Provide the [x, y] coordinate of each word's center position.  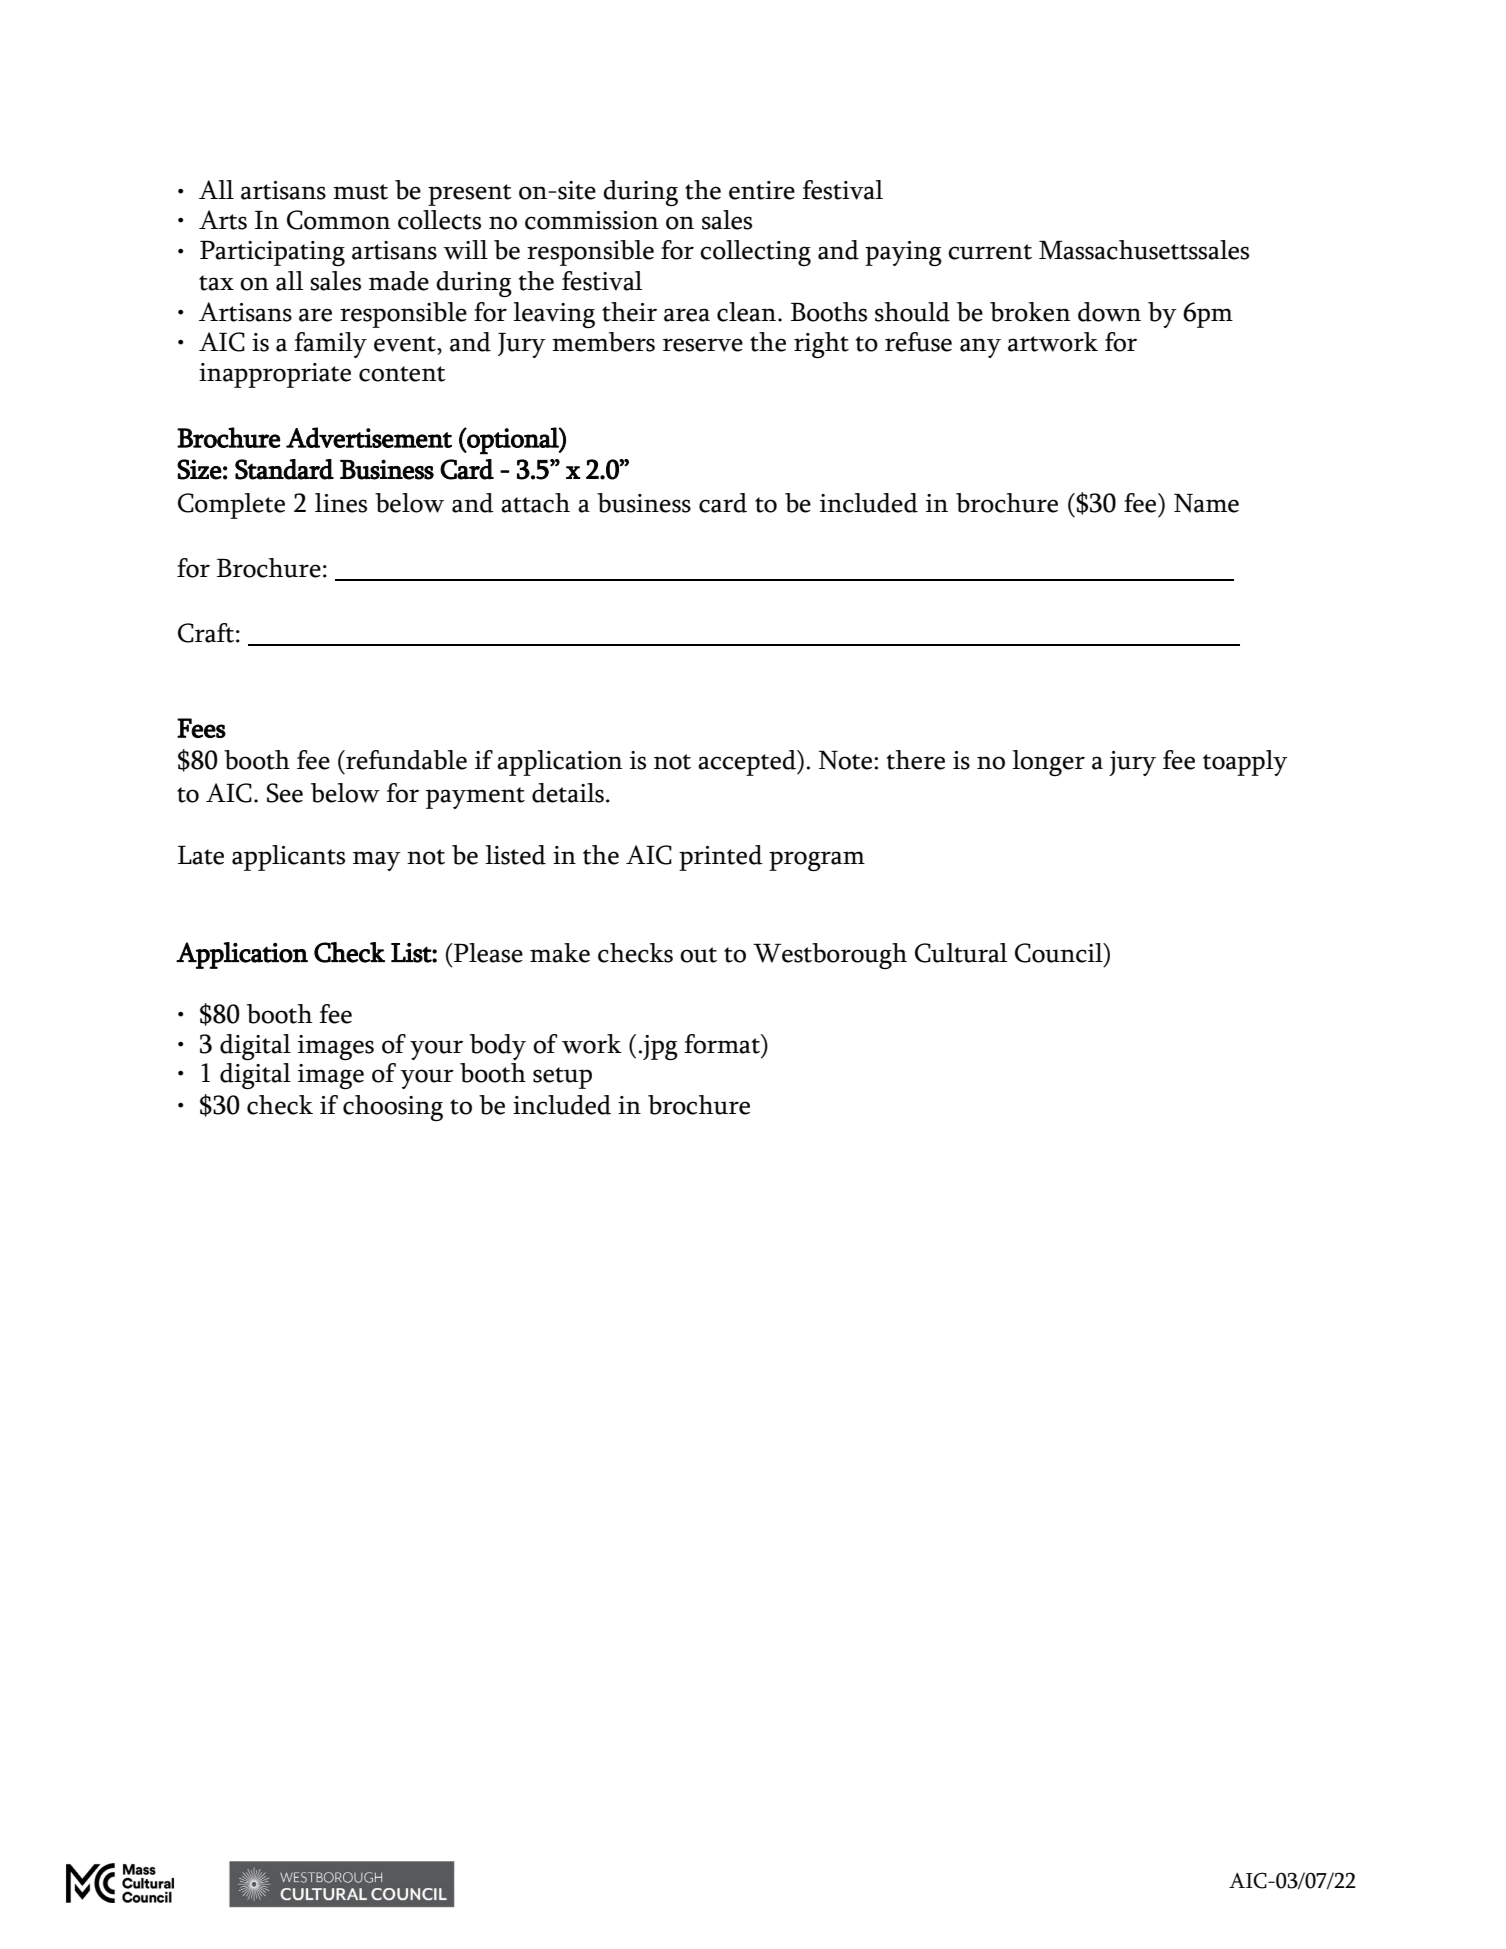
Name [1206, 503]
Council [1060, 953]
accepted [748, 763]
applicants [288, 858]
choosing [393, 1108]
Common [339, 220]
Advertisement [369, 437]
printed [721, 858]
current [990, 252]
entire [762, 190]
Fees [201, 728]
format [723, 1044]
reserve [703, 345]
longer [1048, 763]
